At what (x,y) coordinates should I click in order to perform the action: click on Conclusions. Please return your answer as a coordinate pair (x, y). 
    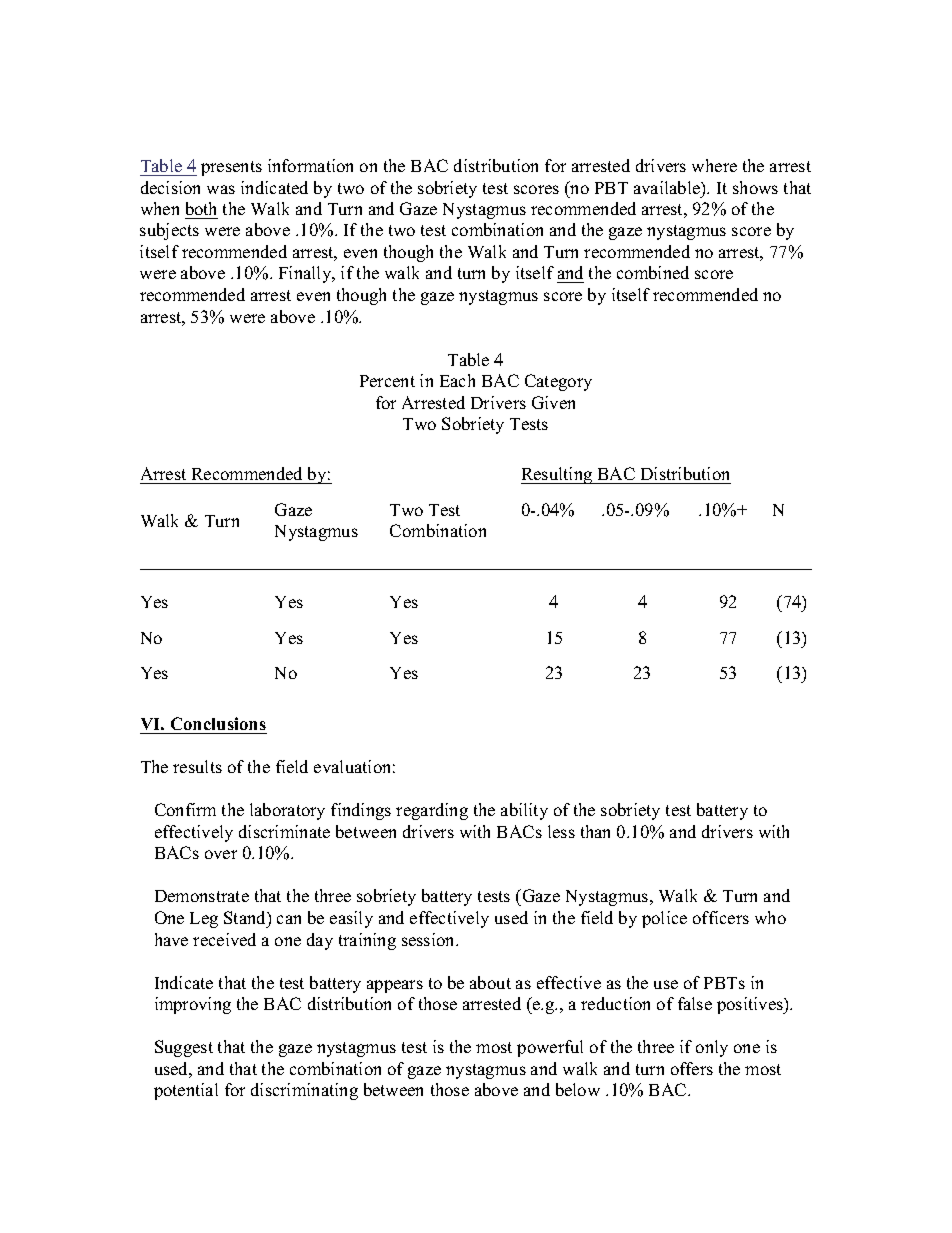
    Looking at the image, I should click on (218, 723).
